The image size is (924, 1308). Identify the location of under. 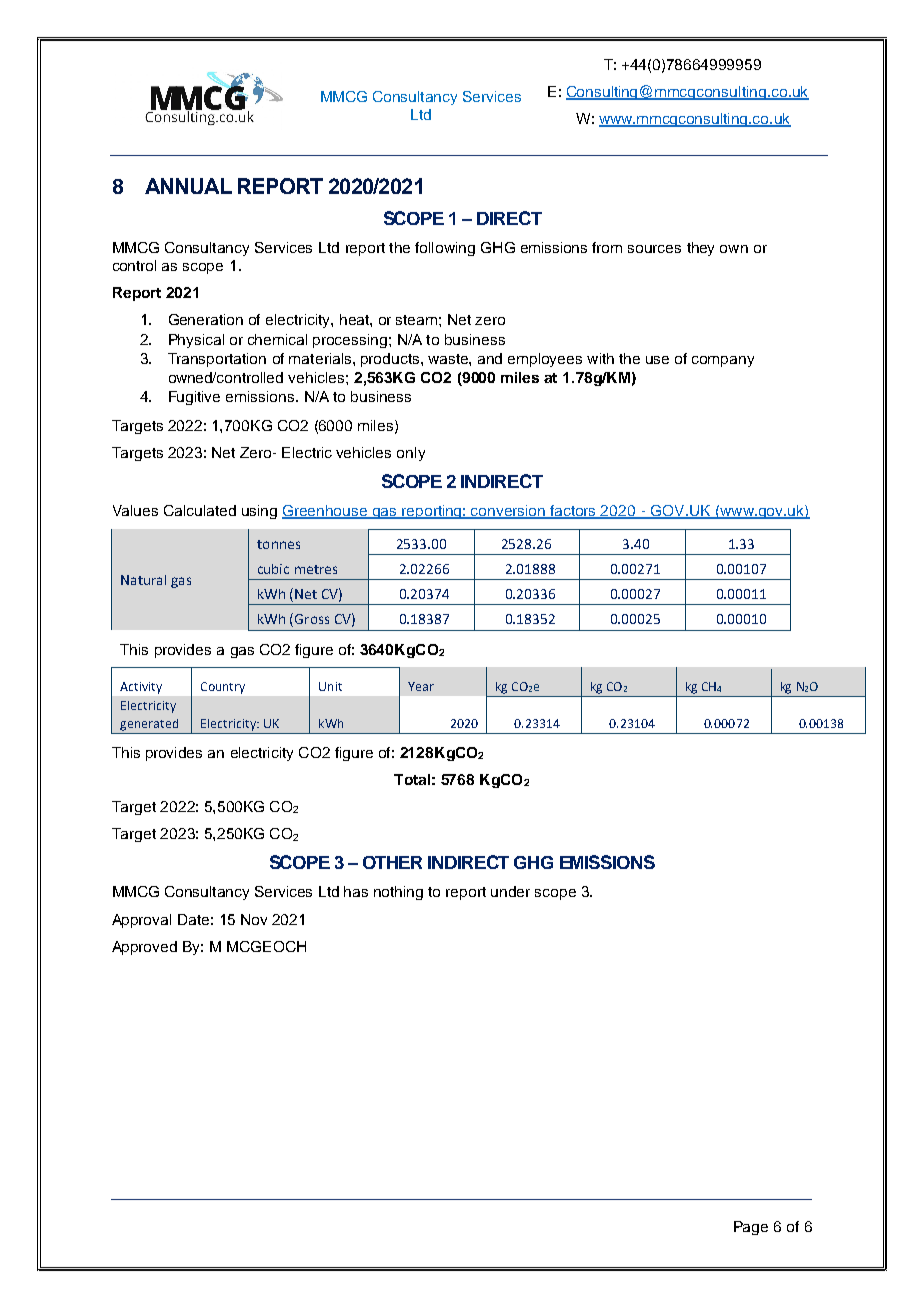
(510, 891).
